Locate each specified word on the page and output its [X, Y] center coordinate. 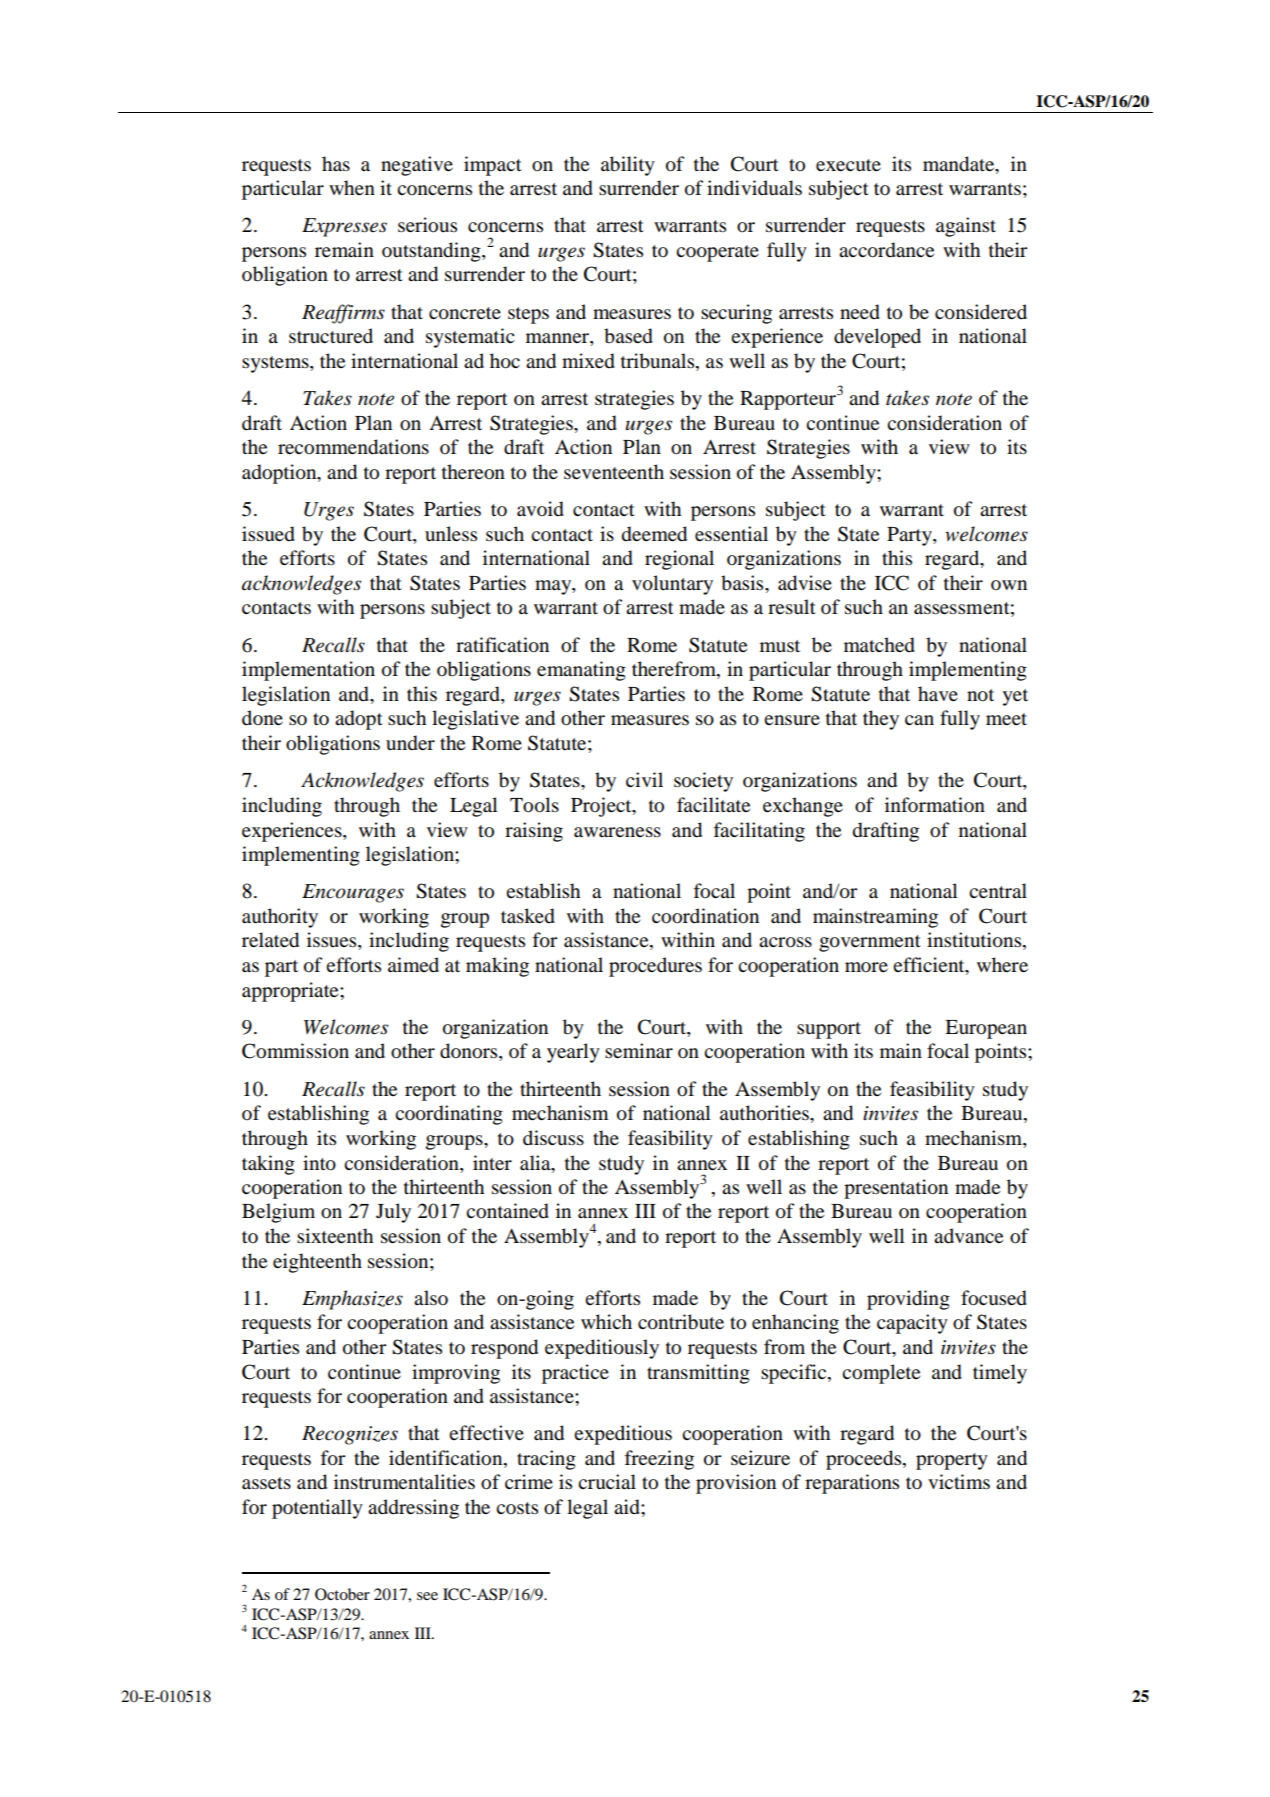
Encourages [353, 893]
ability [628, 166]
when [352, 187]
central [998, 891]
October [342, 1594]
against [966, 227]
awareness [617, 832]
